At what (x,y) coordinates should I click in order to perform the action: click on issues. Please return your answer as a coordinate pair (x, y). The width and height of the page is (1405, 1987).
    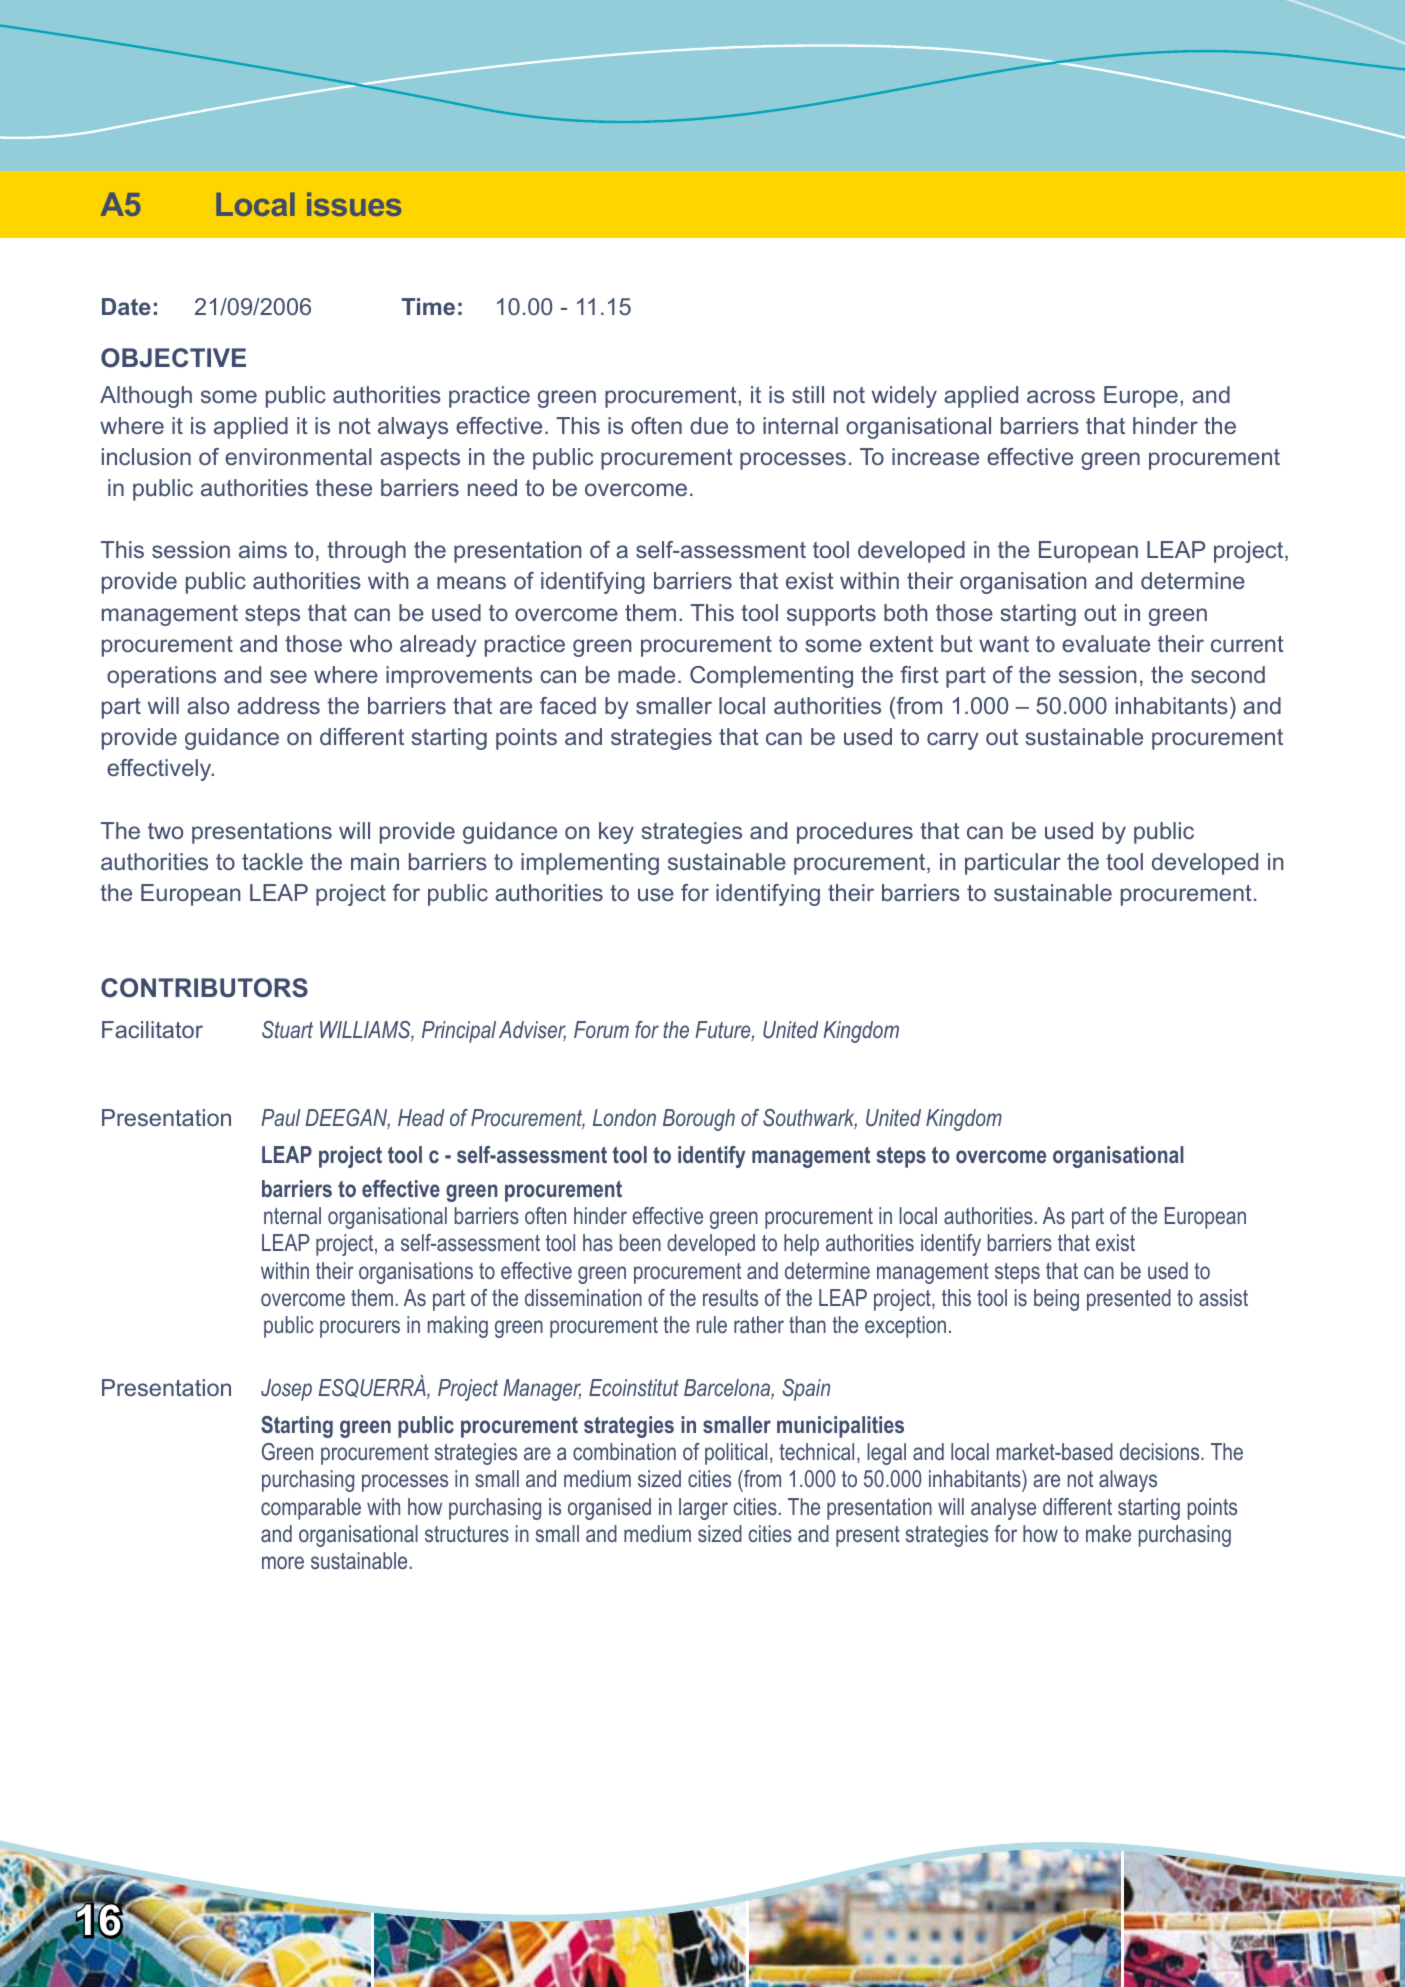
    Looking at the image, I should click on (354, 204).
